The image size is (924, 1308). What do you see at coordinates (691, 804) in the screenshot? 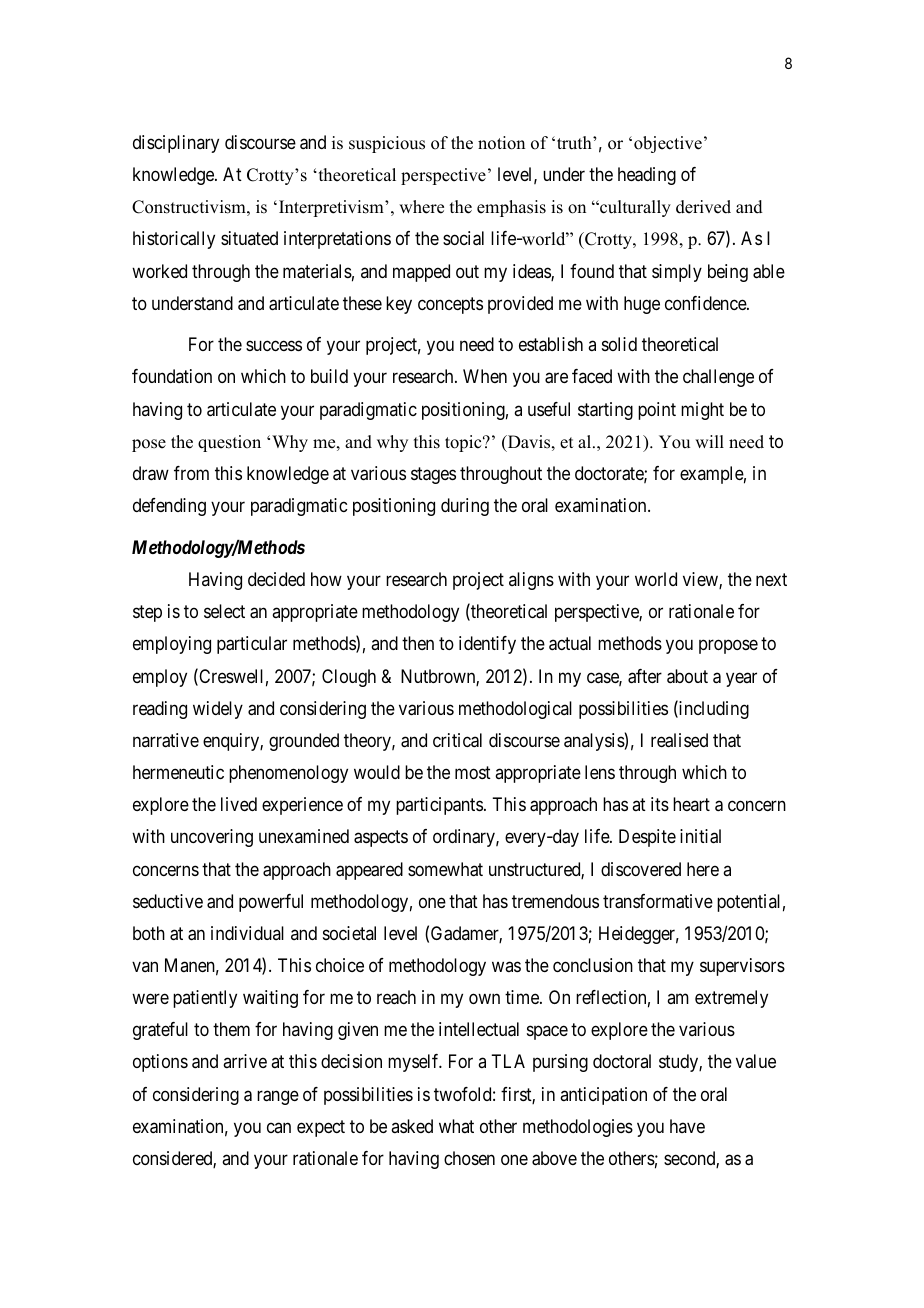
I see `heart` at bounding box center [691, 804].
